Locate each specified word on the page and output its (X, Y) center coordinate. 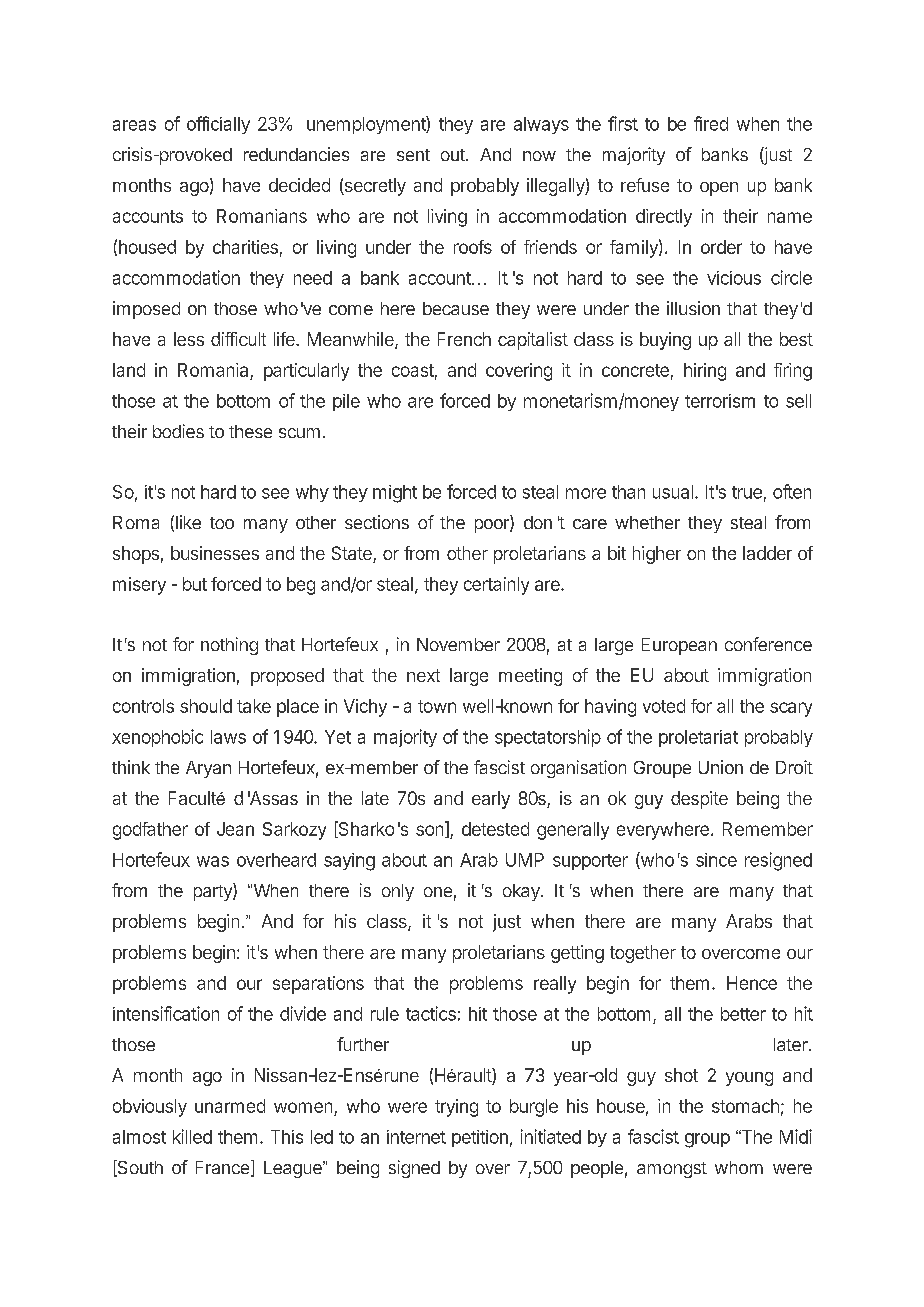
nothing (229, 646)
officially (218, 125)
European (679, 646)
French (464, 339)
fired (711, 123)
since (716, 860)
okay (522, 892)
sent (413, 155)
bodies (178, 431)
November (458, 644)
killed (192, 1136)
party (214, 892)
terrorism (720, 401)
